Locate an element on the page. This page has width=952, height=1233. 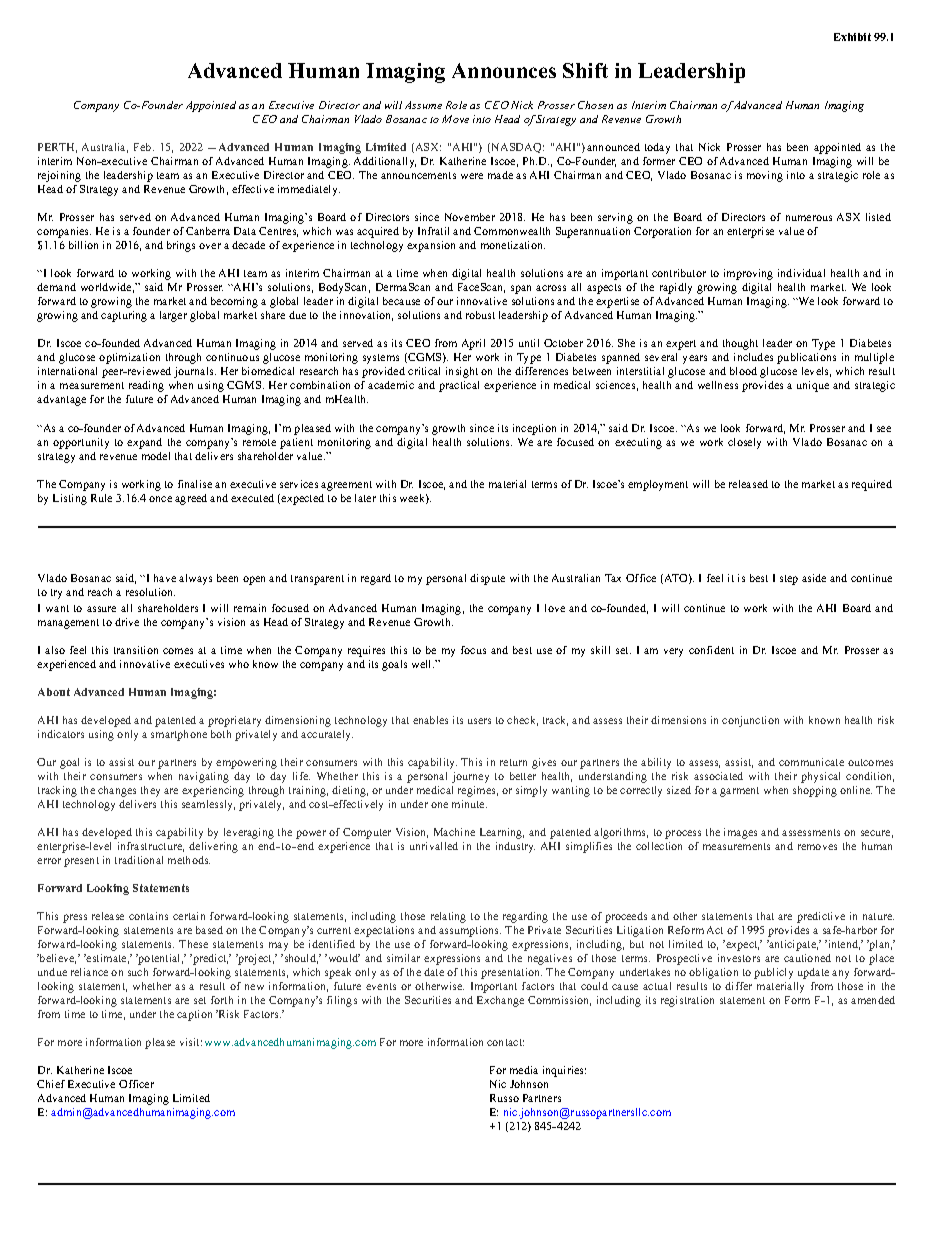
Feb is located at coordinates (144, 147).
